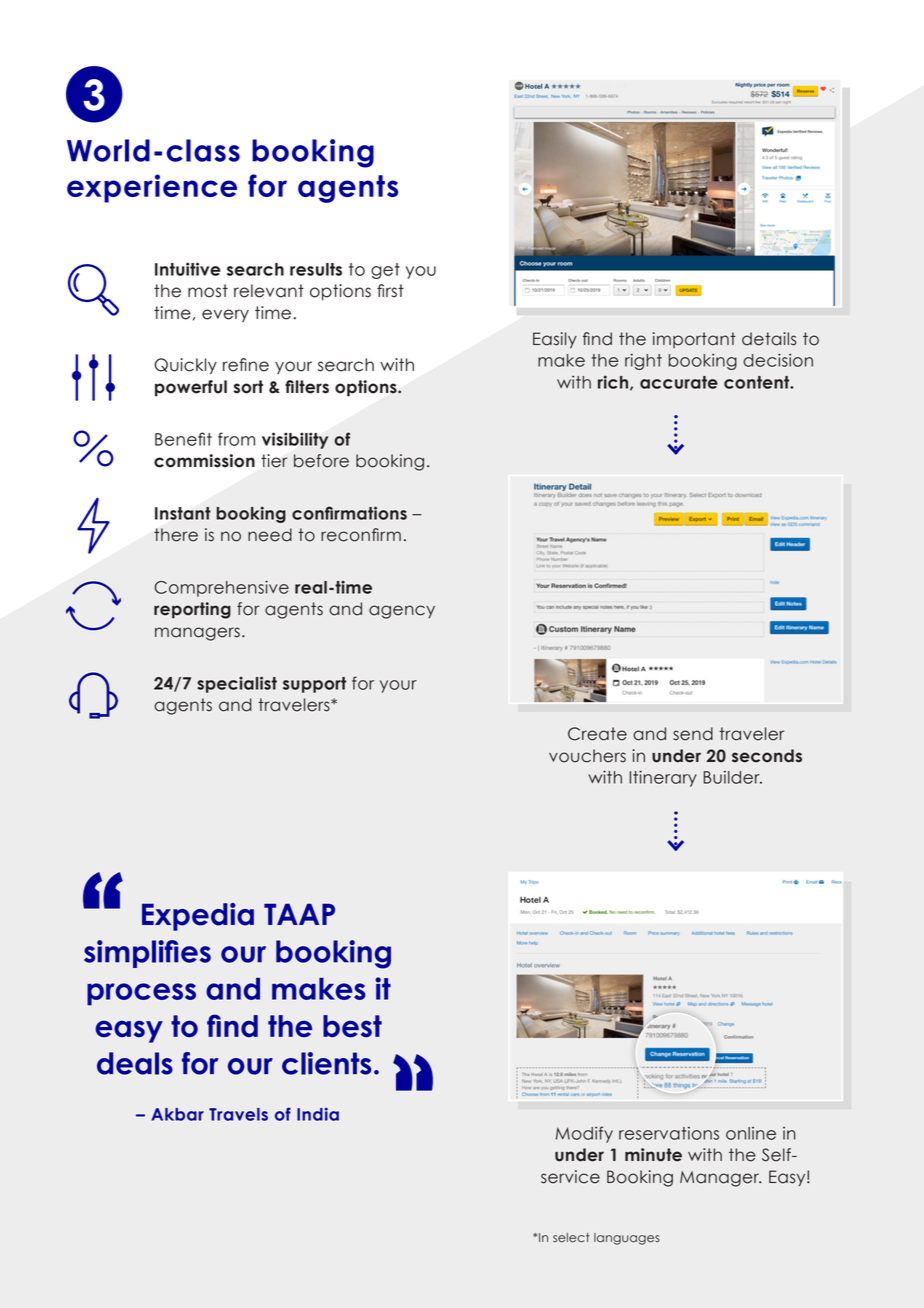 The height and width of the document is (1308, 924). What do you see at coordinates (237, 684) in the document?
I see `specialist` at bounding box center [237, 684].
